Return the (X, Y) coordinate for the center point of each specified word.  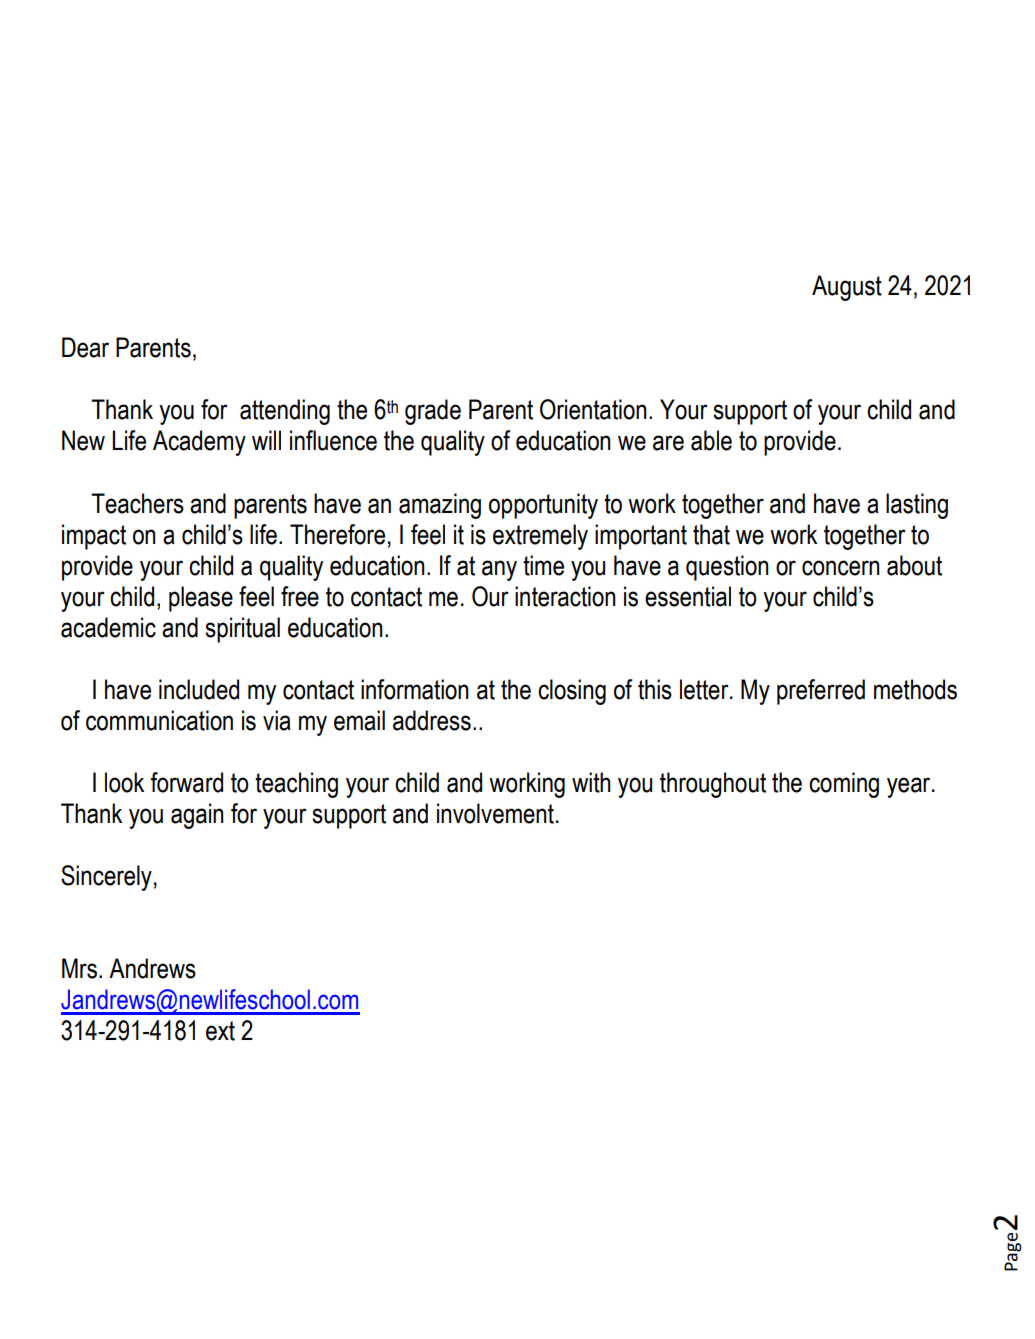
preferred (821, 692)
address (432, 720)
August (847, 288)
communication (159, 720)
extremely (540, 537)
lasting (917, 506)
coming (844, 785)
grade (433, 412)
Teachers (137, 503)
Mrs (79, 968)
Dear (85, 347)
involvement (495, 813)
